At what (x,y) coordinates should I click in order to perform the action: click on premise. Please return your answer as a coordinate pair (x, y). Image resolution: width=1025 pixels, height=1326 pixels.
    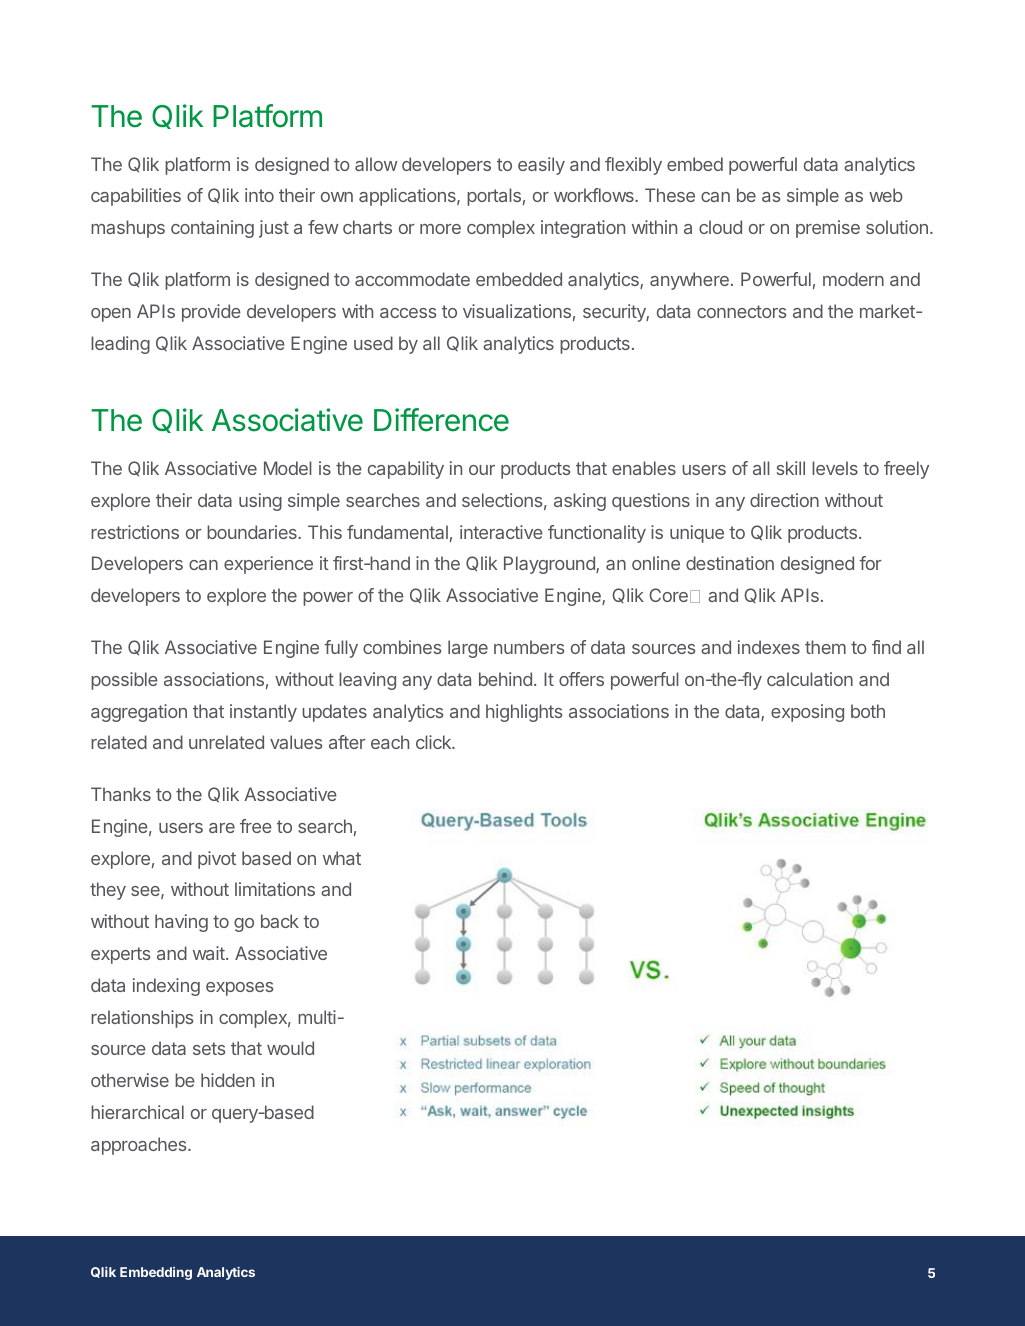
    Looking at the image, I should click on (828, 229).
